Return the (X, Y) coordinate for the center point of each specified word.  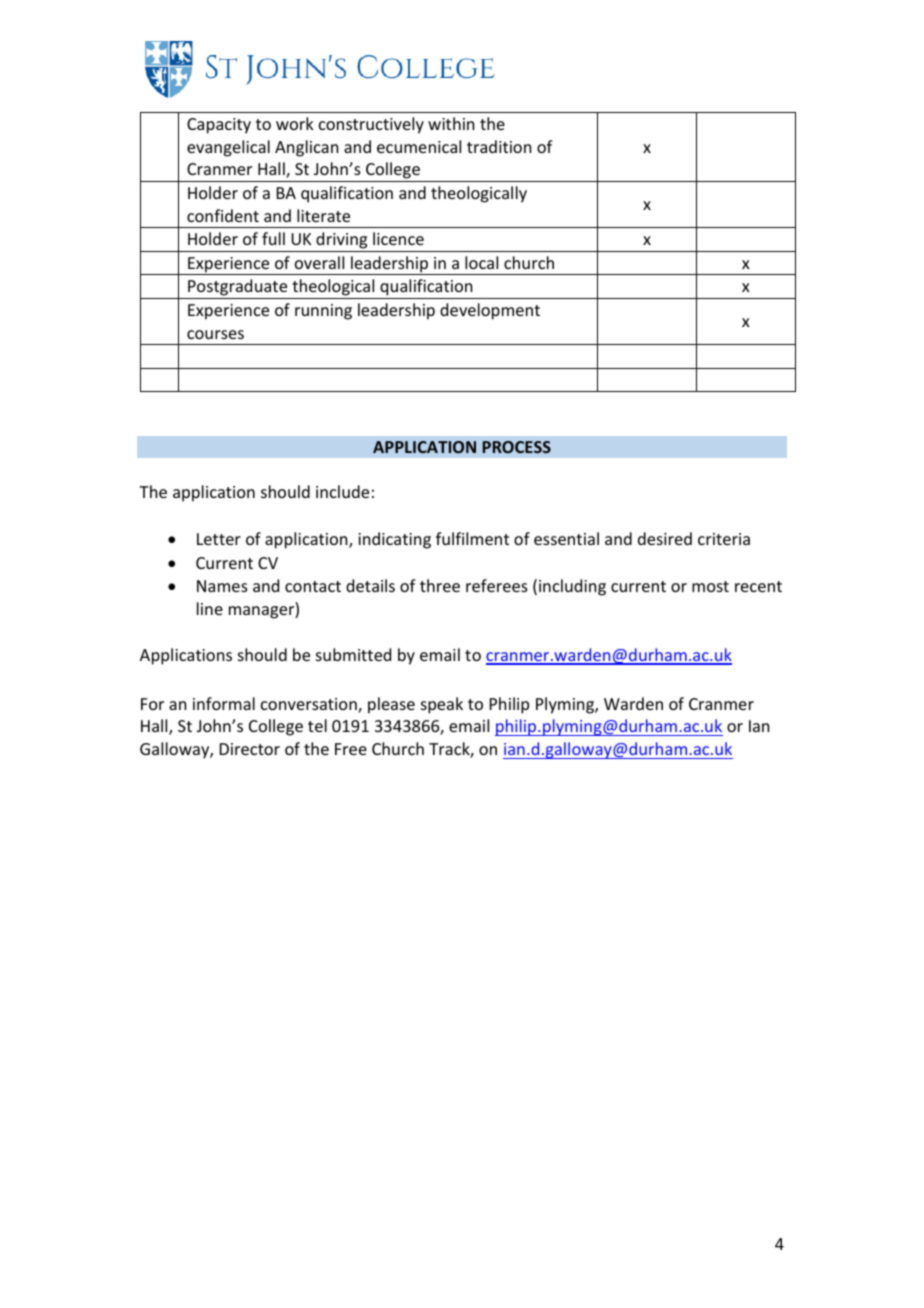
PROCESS (517, 447)
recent (758, 586)
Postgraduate (237, 287)
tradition (499, 146)
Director (250, 749)
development (490, 311)
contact (313, 586)
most (710, 586)
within (451, 123)
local (481, 262)
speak (442, 705)
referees (497, 585)
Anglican (306, 148)
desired (665, 538)
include (342, 491)
